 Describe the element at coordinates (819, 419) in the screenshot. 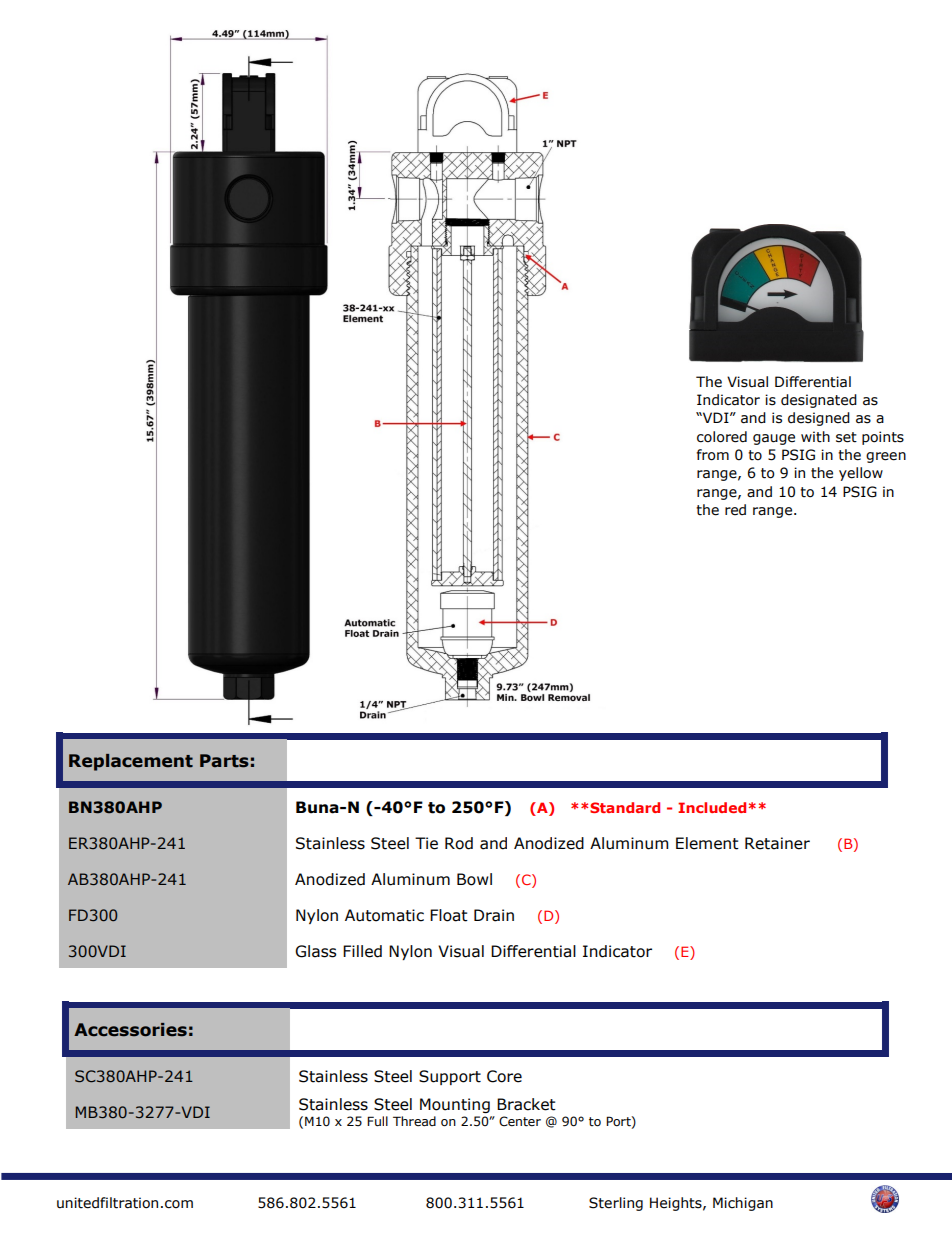

I see `designed` at that location.
